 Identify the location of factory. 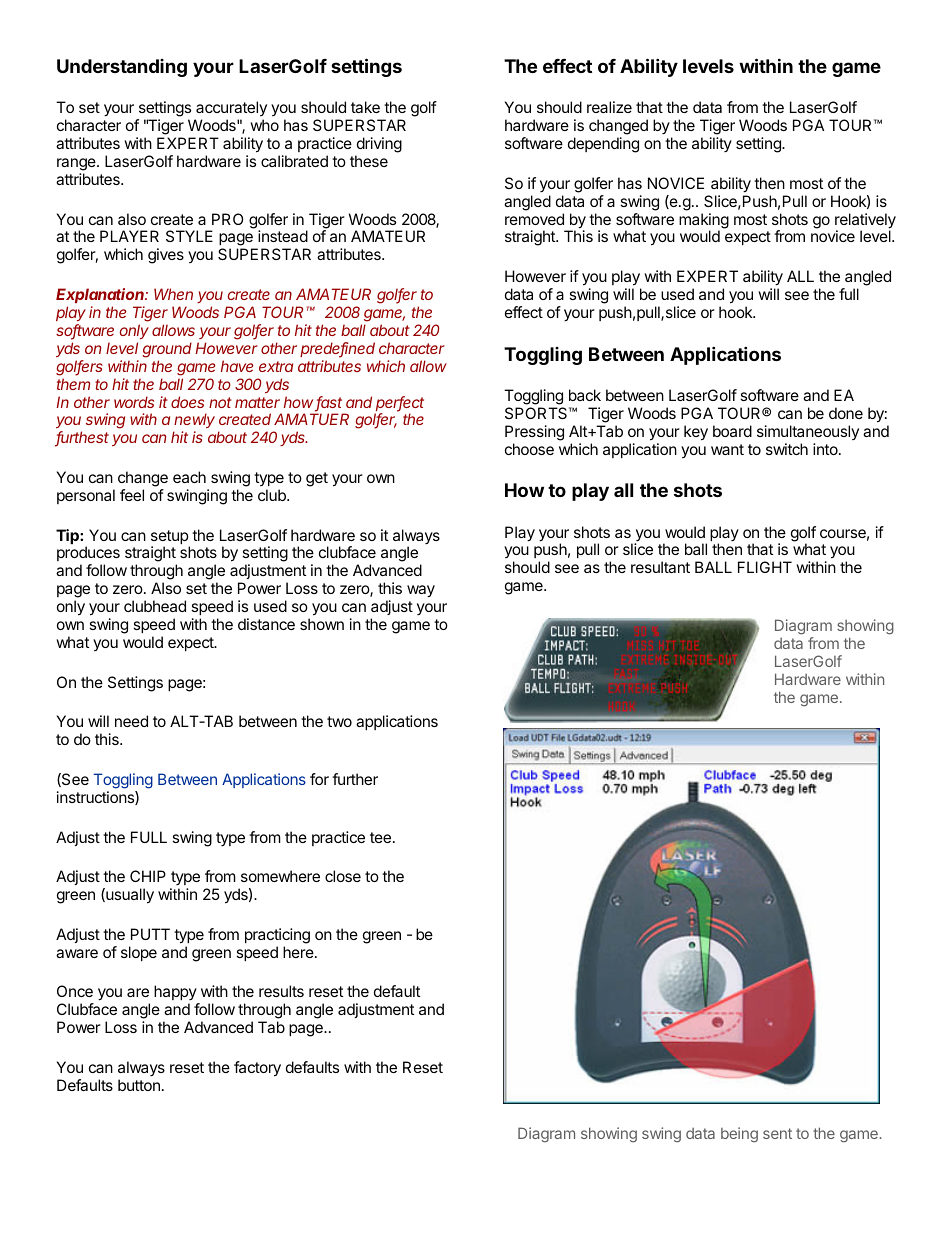
(257, 1069).
